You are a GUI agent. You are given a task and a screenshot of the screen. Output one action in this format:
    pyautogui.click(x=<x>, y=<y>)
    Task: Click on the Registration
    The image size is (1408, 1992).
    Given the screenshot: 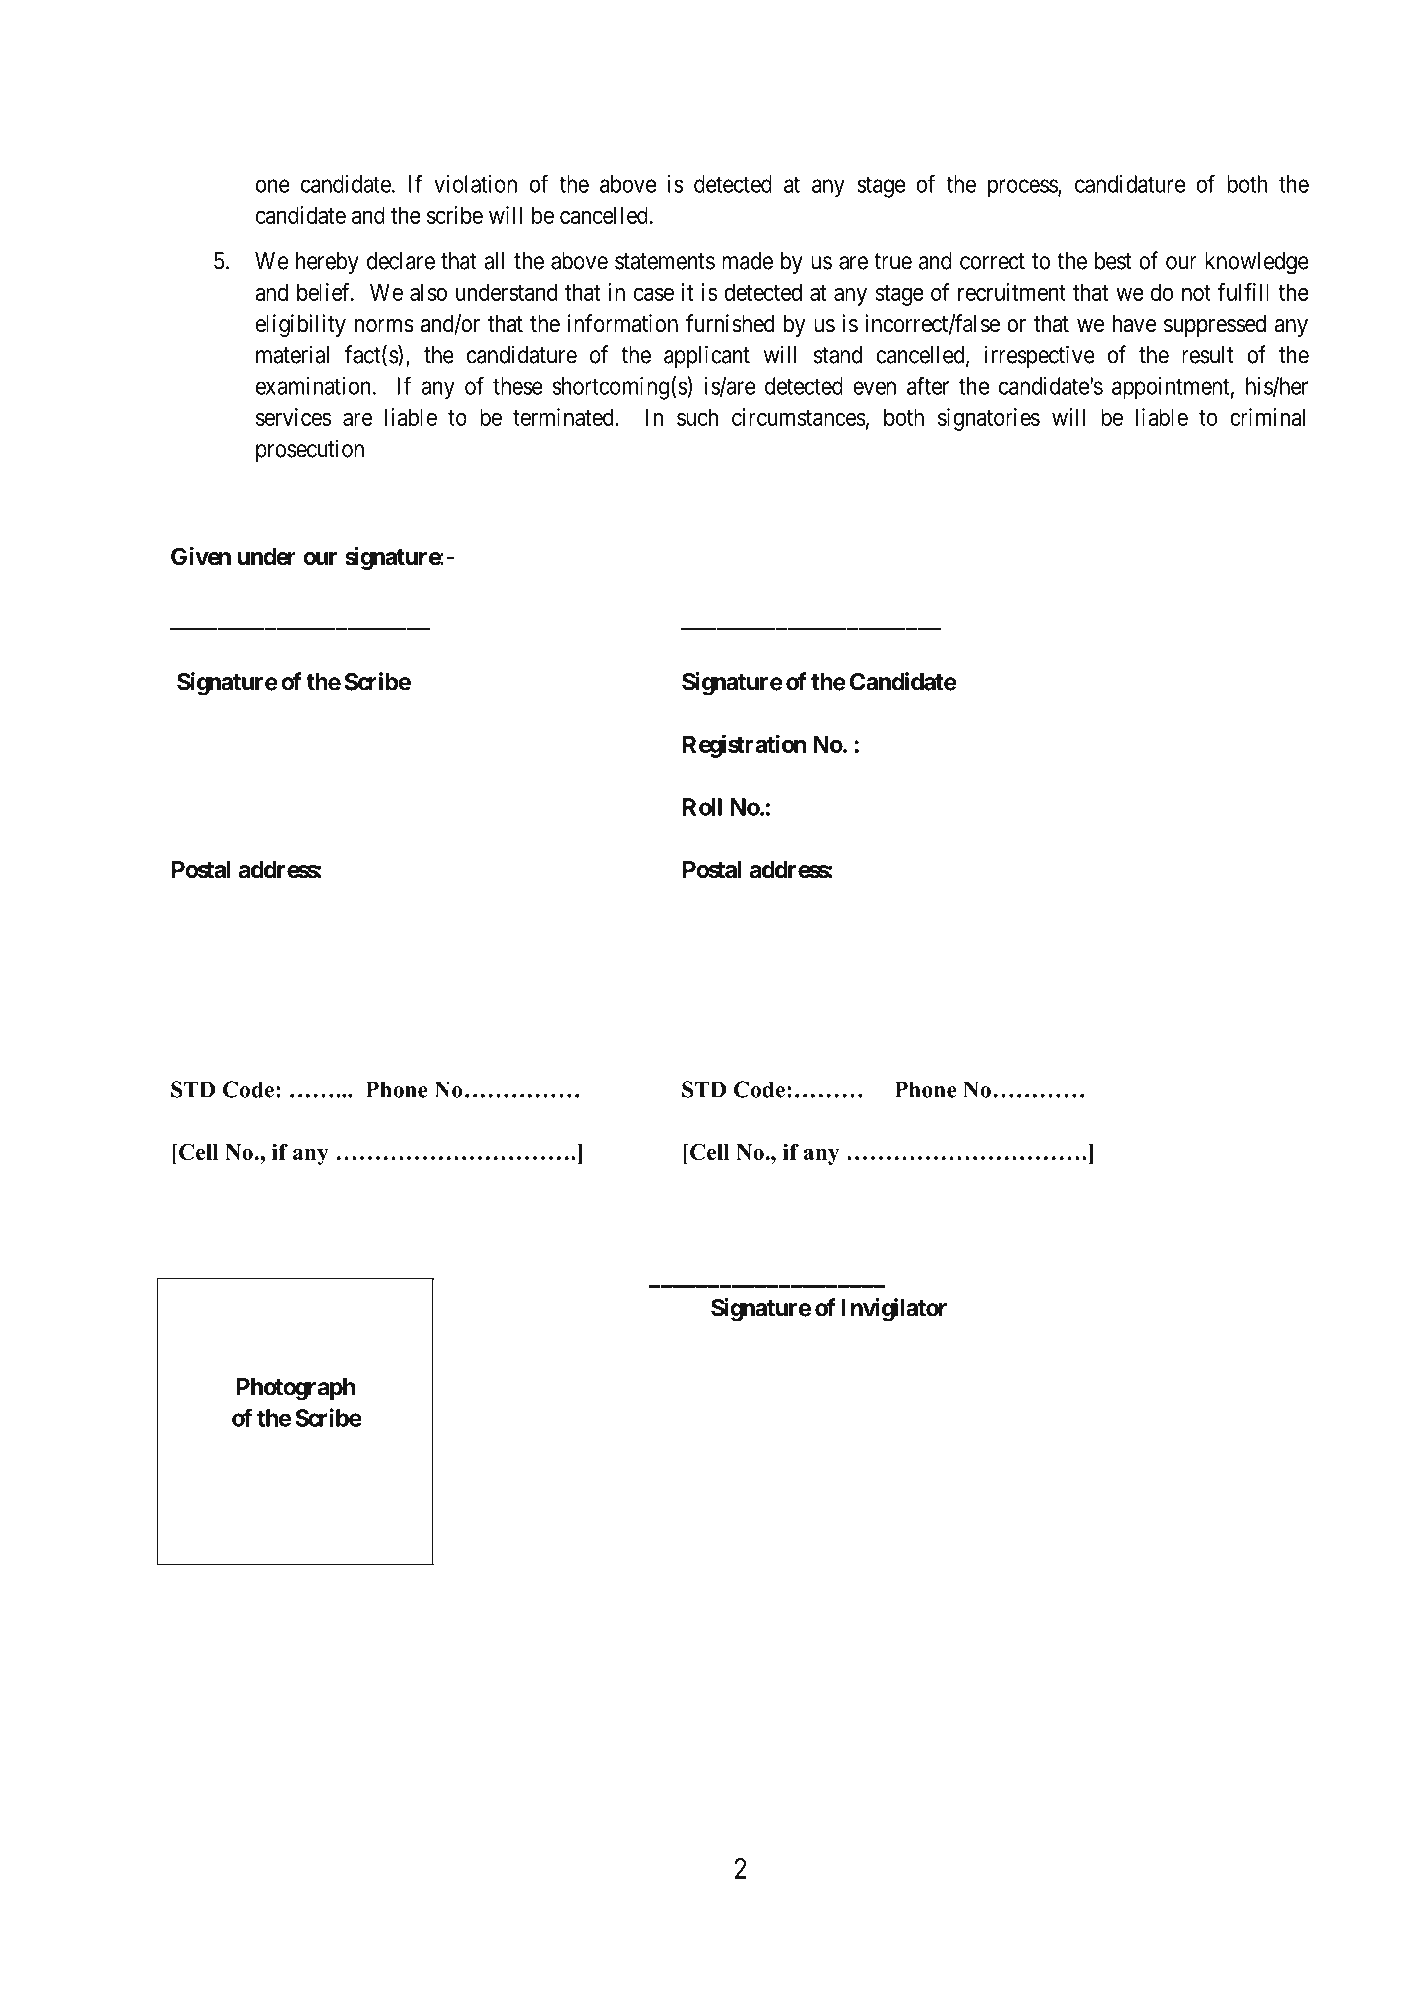 What is the action you would take?
    pyautogui.click(x=744, y=746)
